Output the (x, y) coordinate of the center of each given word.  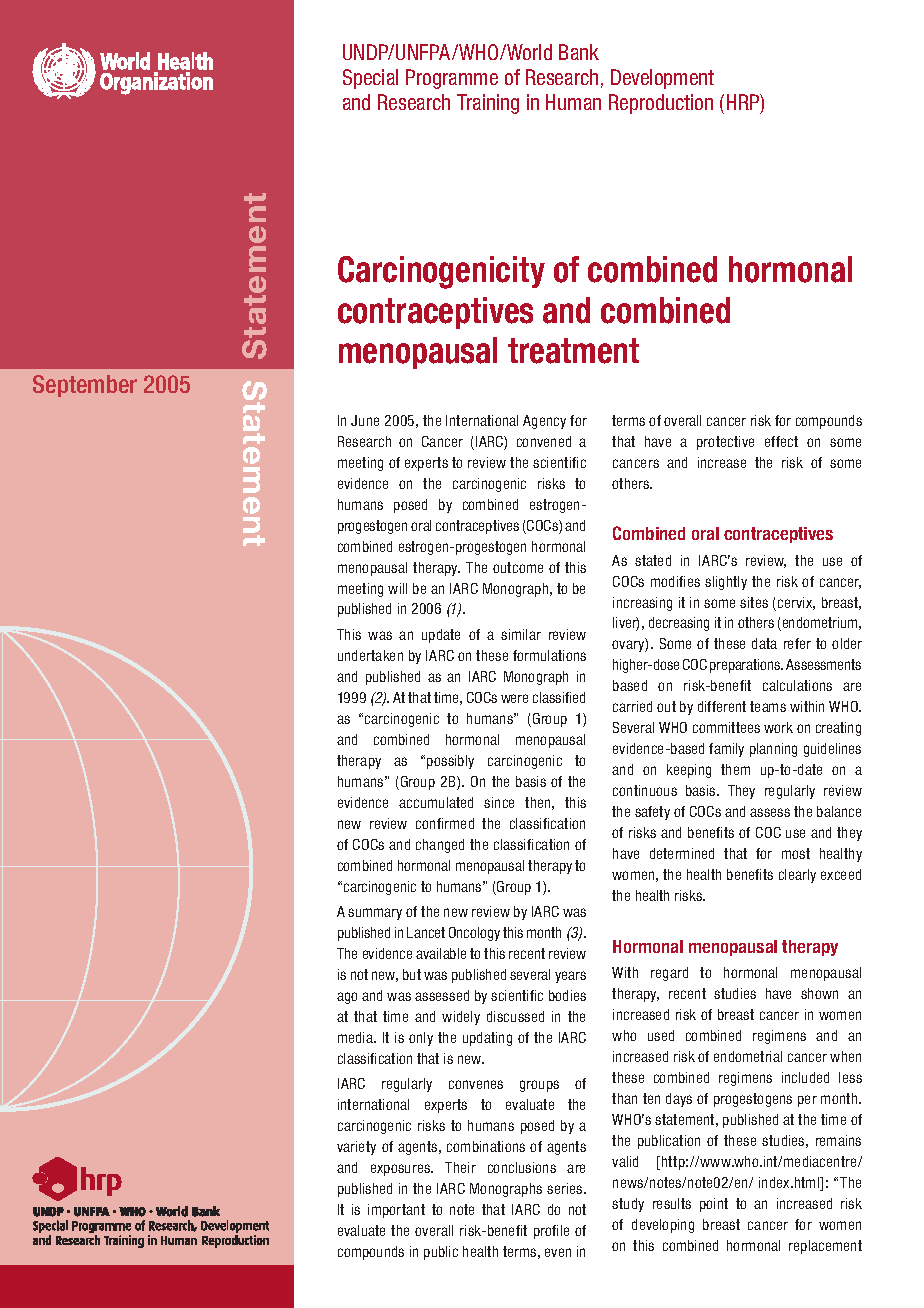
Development (662, 79)
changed (440, 846)
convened (544, 441)
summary (375, 914)
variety (356, 1148)
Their (460, 1167)
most (796, 853)
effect (781, 441)
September (85, 386)
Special (370, 79)
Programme (452, 79)
